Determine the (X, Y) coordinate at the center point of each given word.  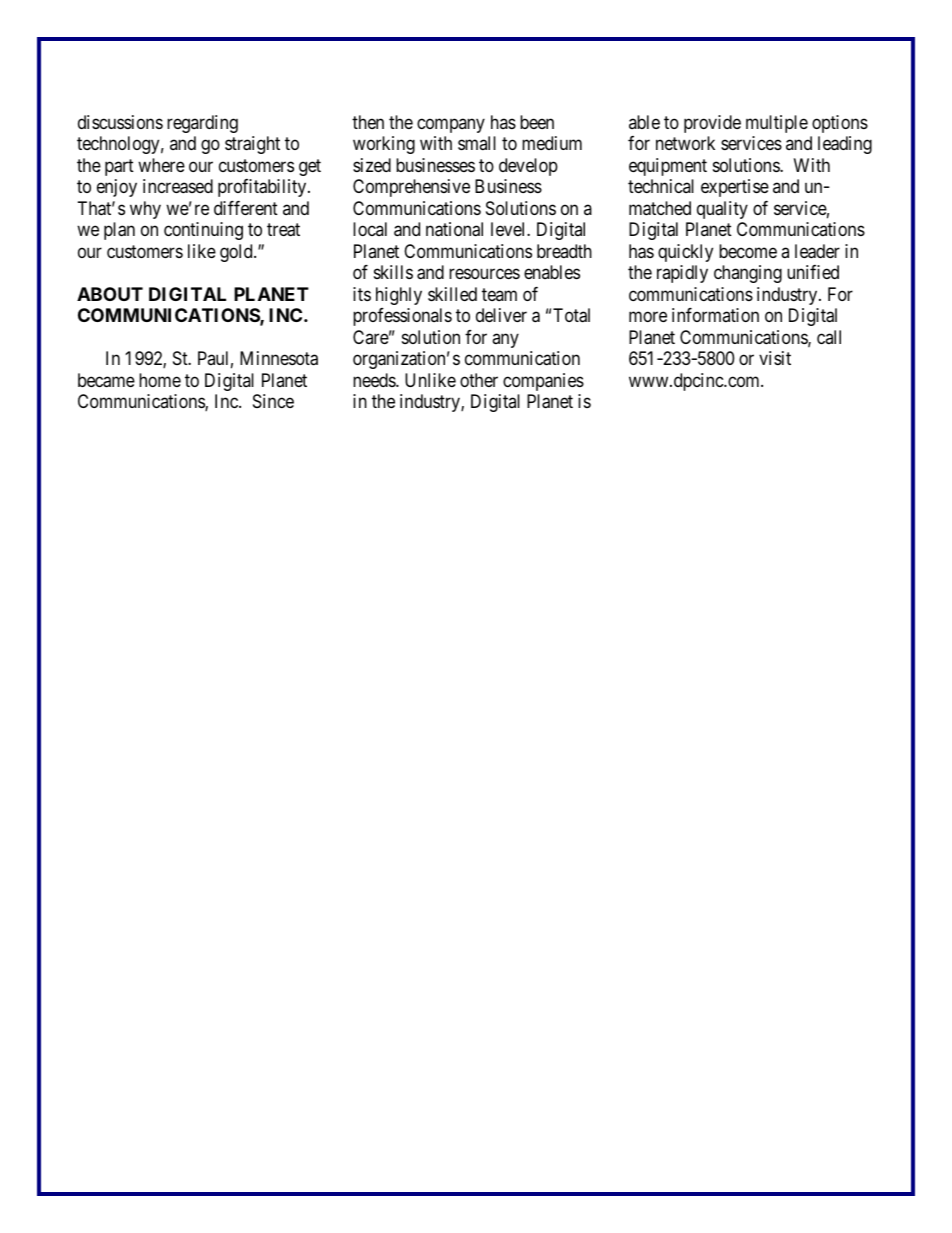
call (829, 337)
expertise (735, 188)
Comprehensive (411, 188)
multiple (777, 124)
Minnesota (279, 358)
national (454, 229)
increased (178, 186)
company (451, 125)
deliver (501, 315)
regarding (202, 124)
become (748, 251)
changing (748, 274)
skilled (452, 294)
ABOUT (110, 294)
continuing (203, 231)
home (160, 380)
